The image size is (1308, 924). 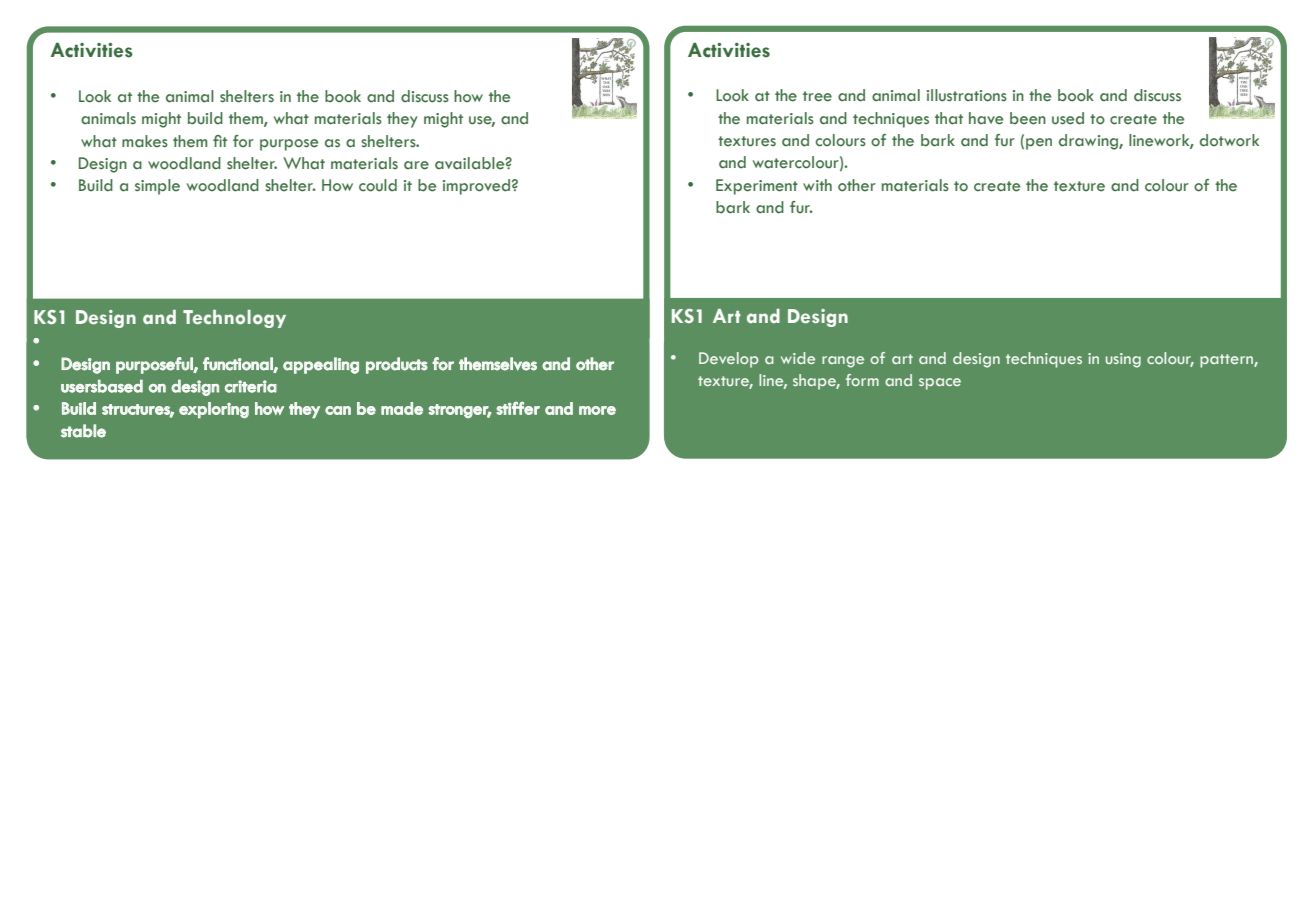 I want to click on with, so click(x=817, y=185).
